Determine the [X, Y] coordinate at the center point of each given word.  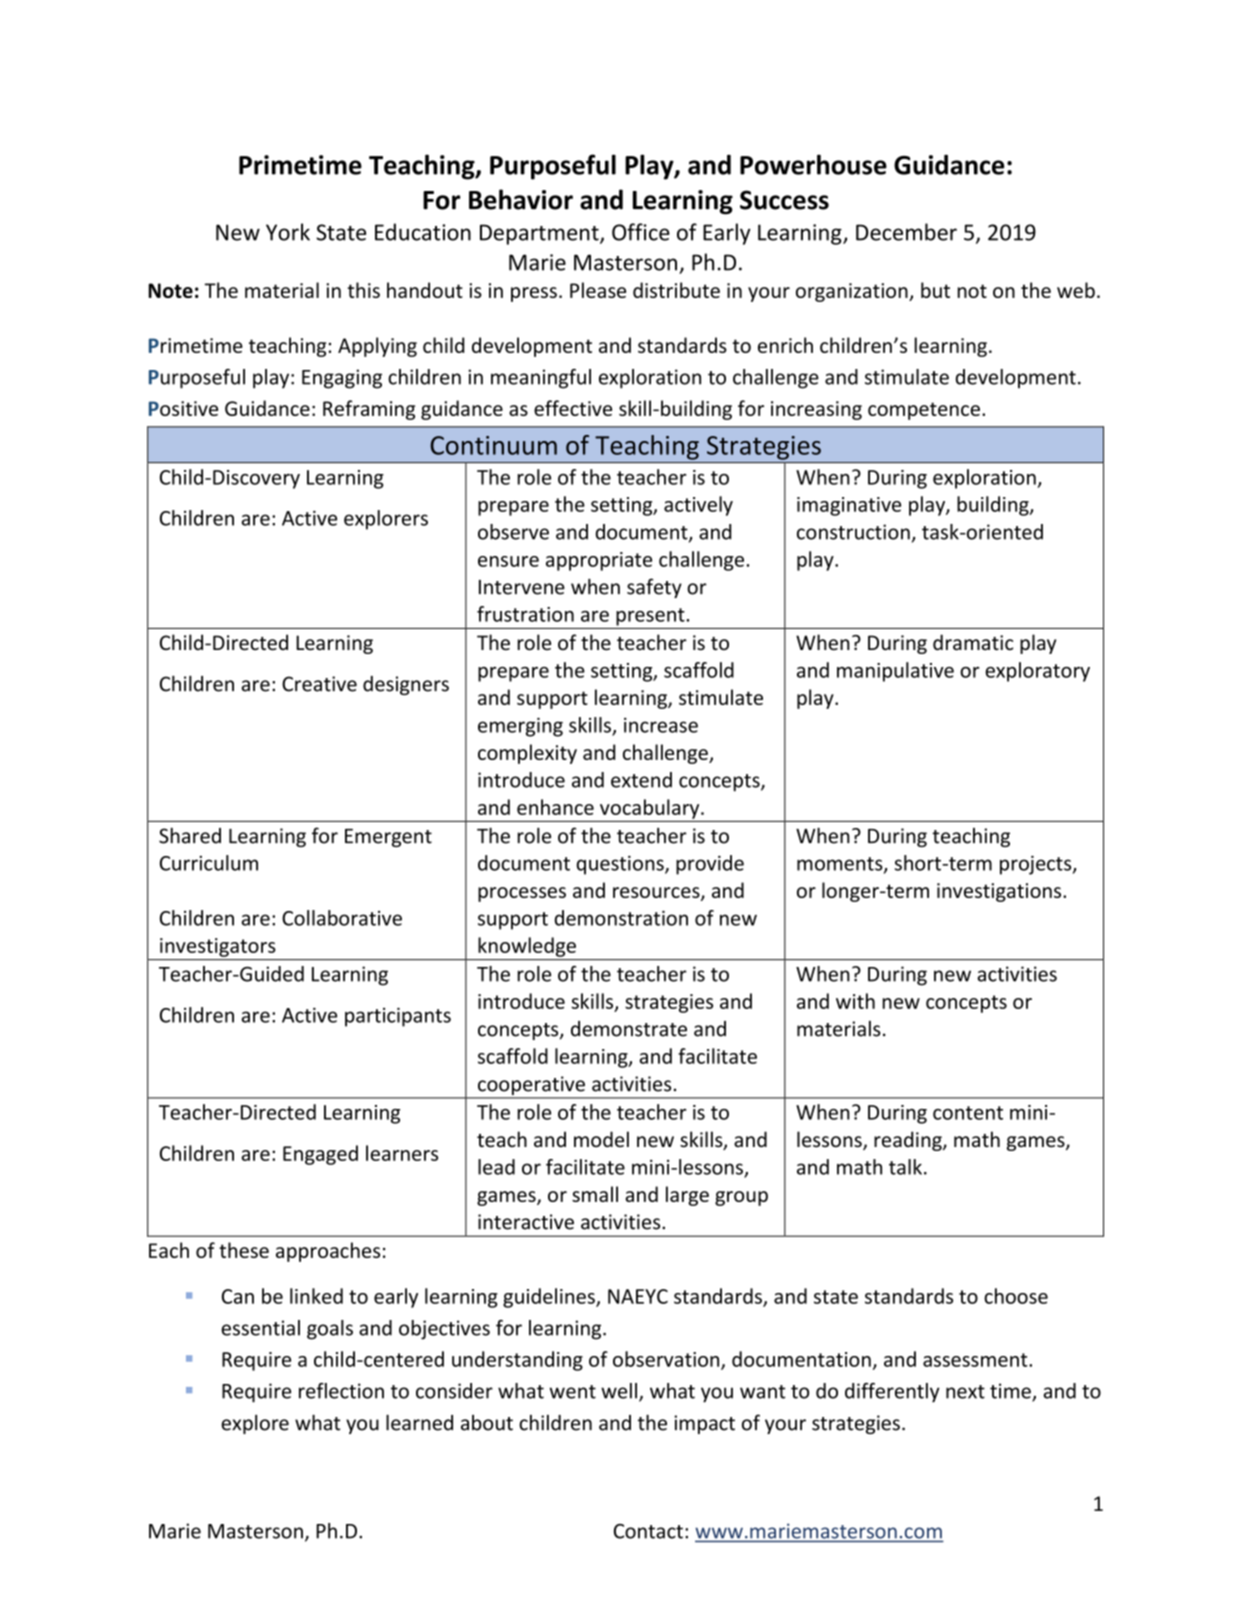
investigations [1000, 892]
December [906, 232]
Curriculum [209, 863]
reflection [341, 1391]
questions [621, 865]
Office [641, 232]
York [288, 232]
